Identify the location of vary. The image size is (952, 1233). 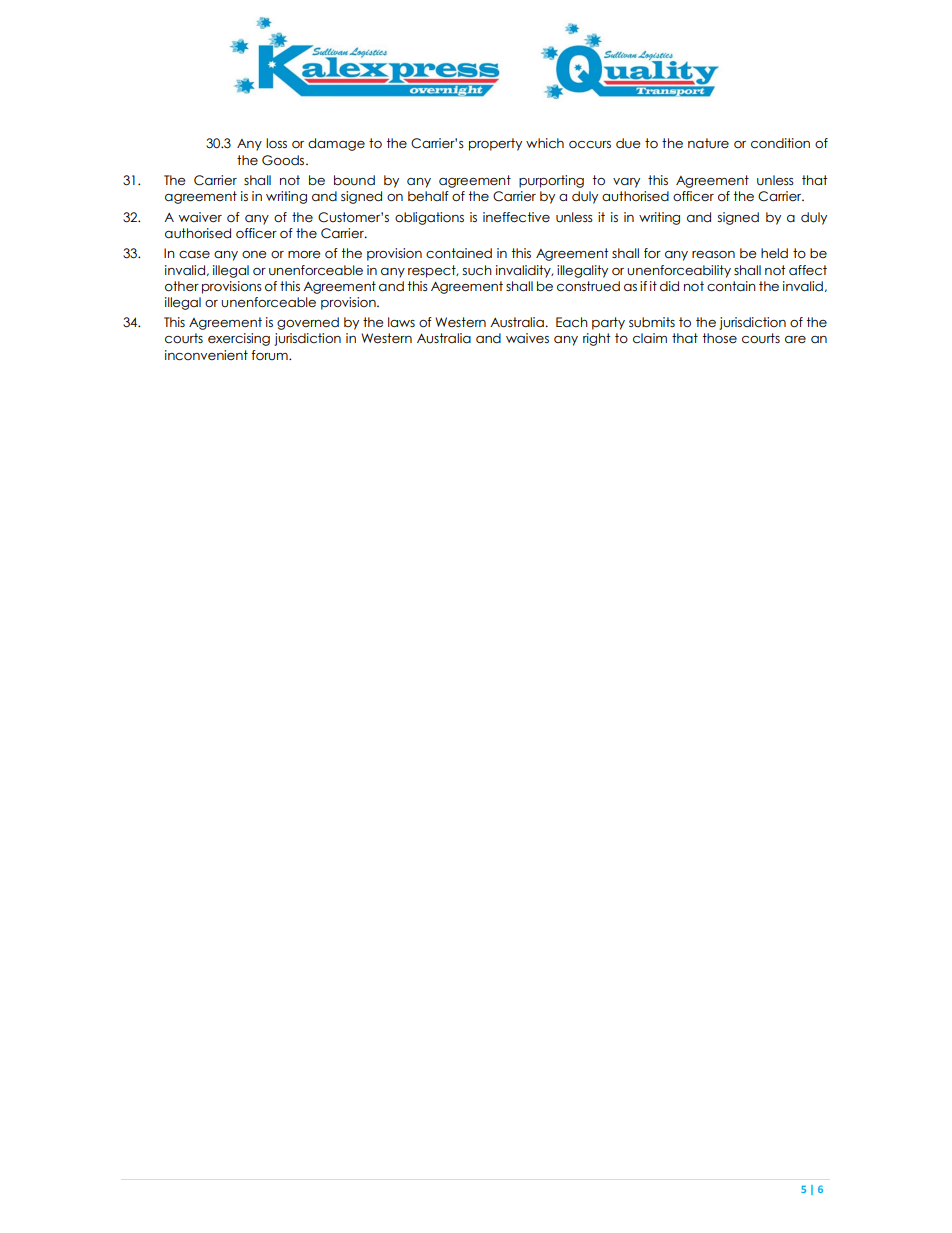
(626, 183).
